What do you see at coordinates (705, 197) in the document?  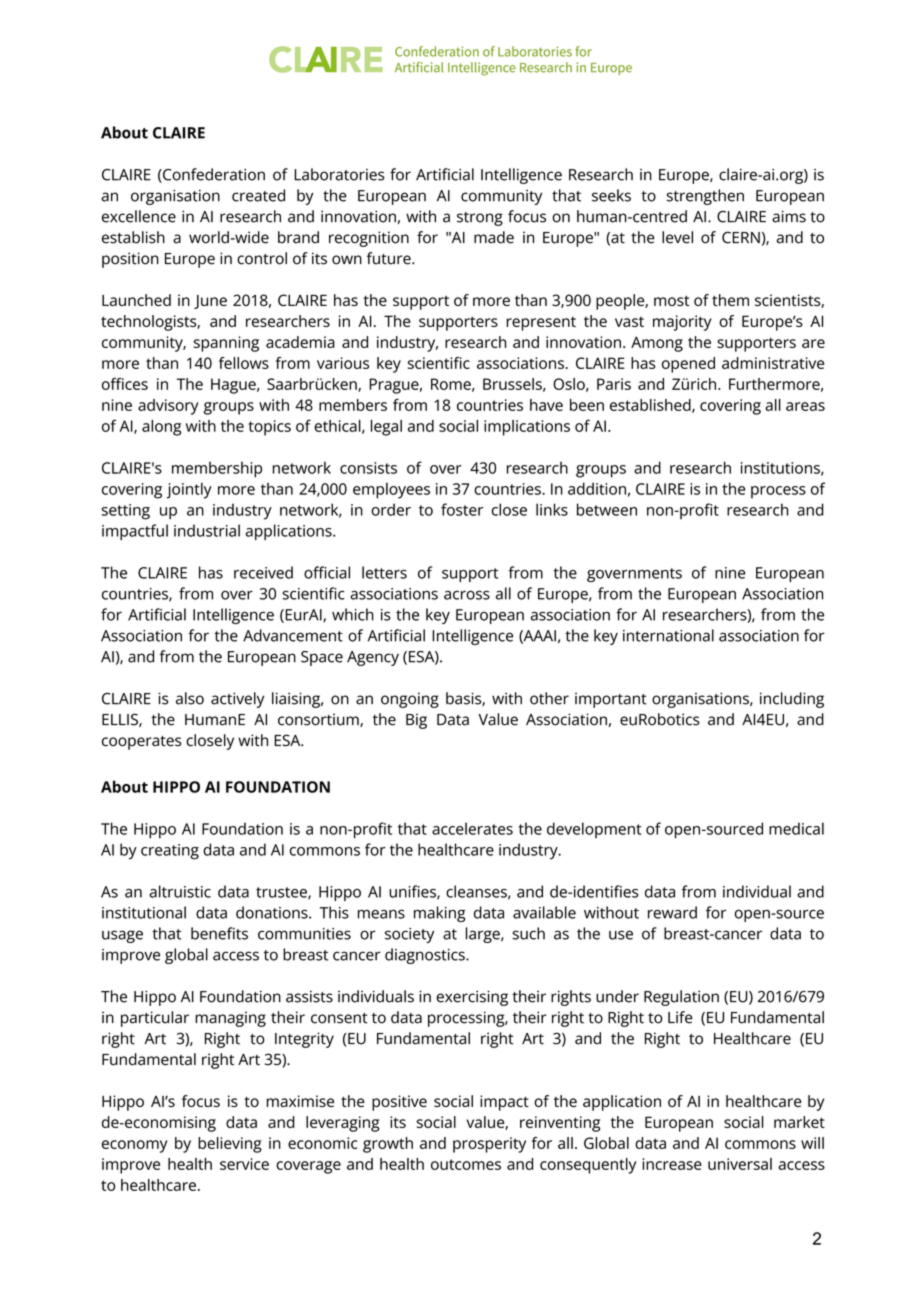 I see `strengthen` at bounding box center [705, 197].
